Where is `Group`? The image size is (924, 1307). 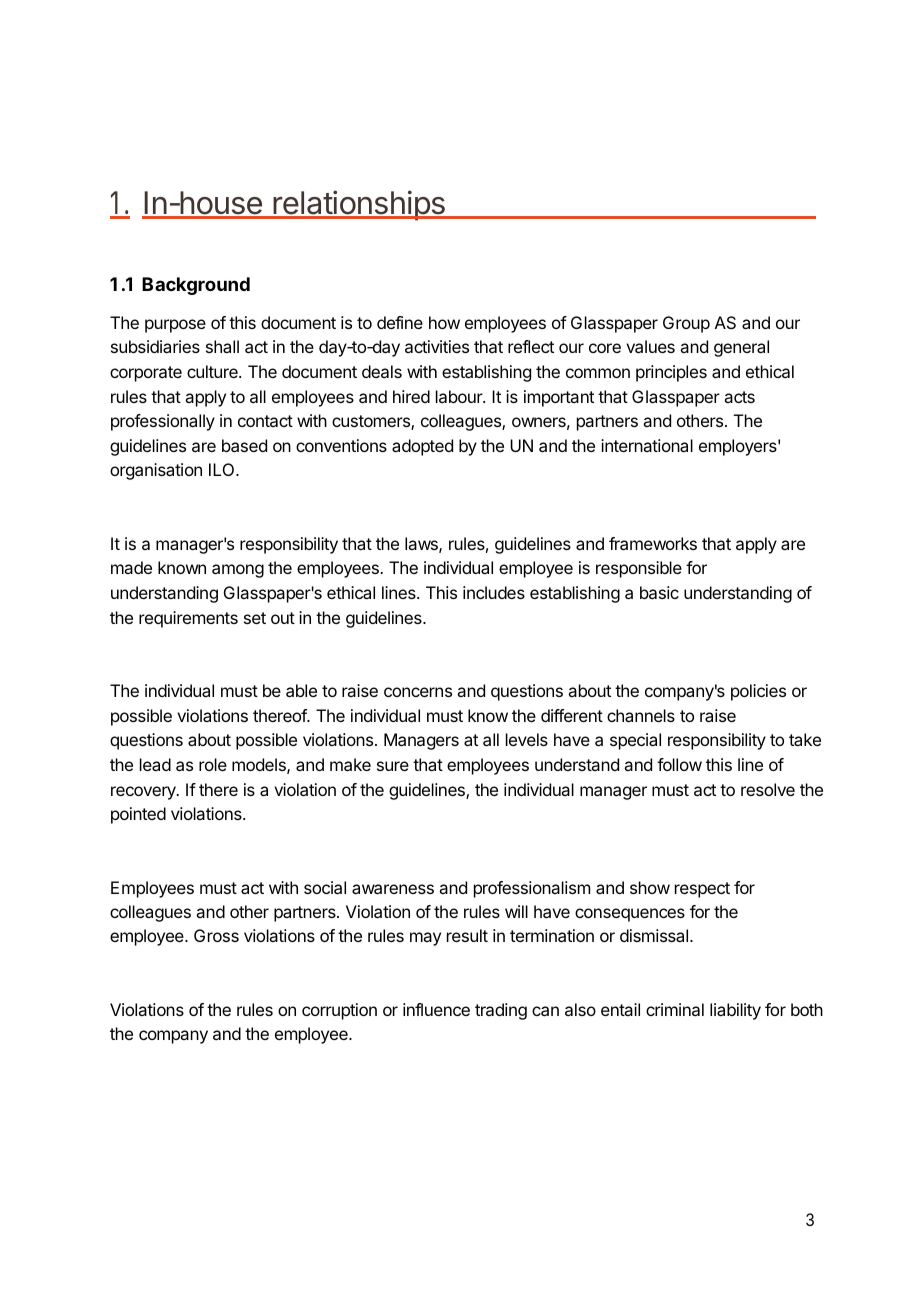 Group is located at coordinates (686, 324).
